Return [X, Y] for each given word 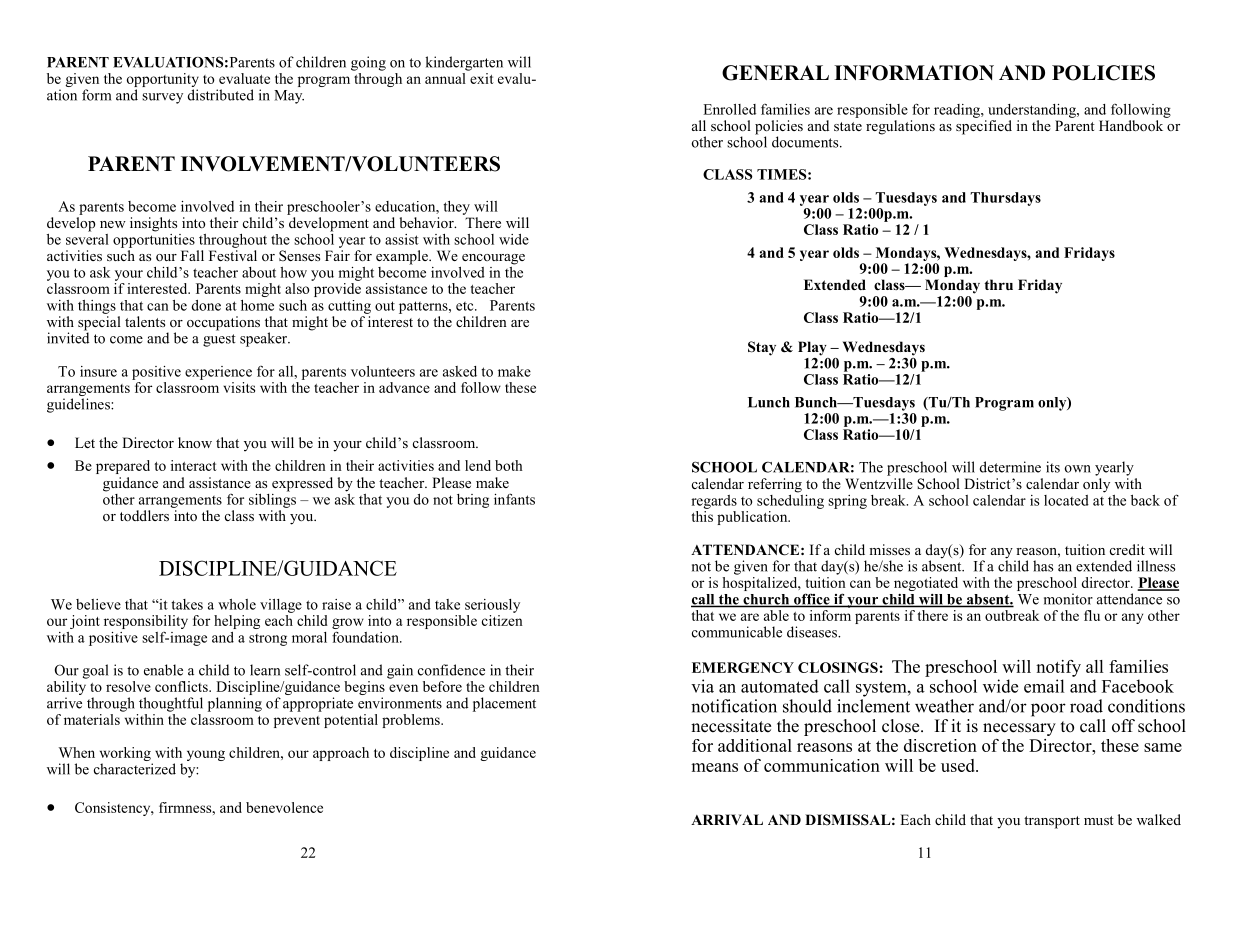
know [195, 442]
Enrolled [729, 109]
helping [237, 622]
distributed [221, 95]
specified [984, 127]
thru [998, 284]
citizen [502, 619]
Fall [192, 255]
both [509, 465]
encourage [493, 259]
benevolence [284, 807]
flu [1092, 615]
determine [1010, 467]
